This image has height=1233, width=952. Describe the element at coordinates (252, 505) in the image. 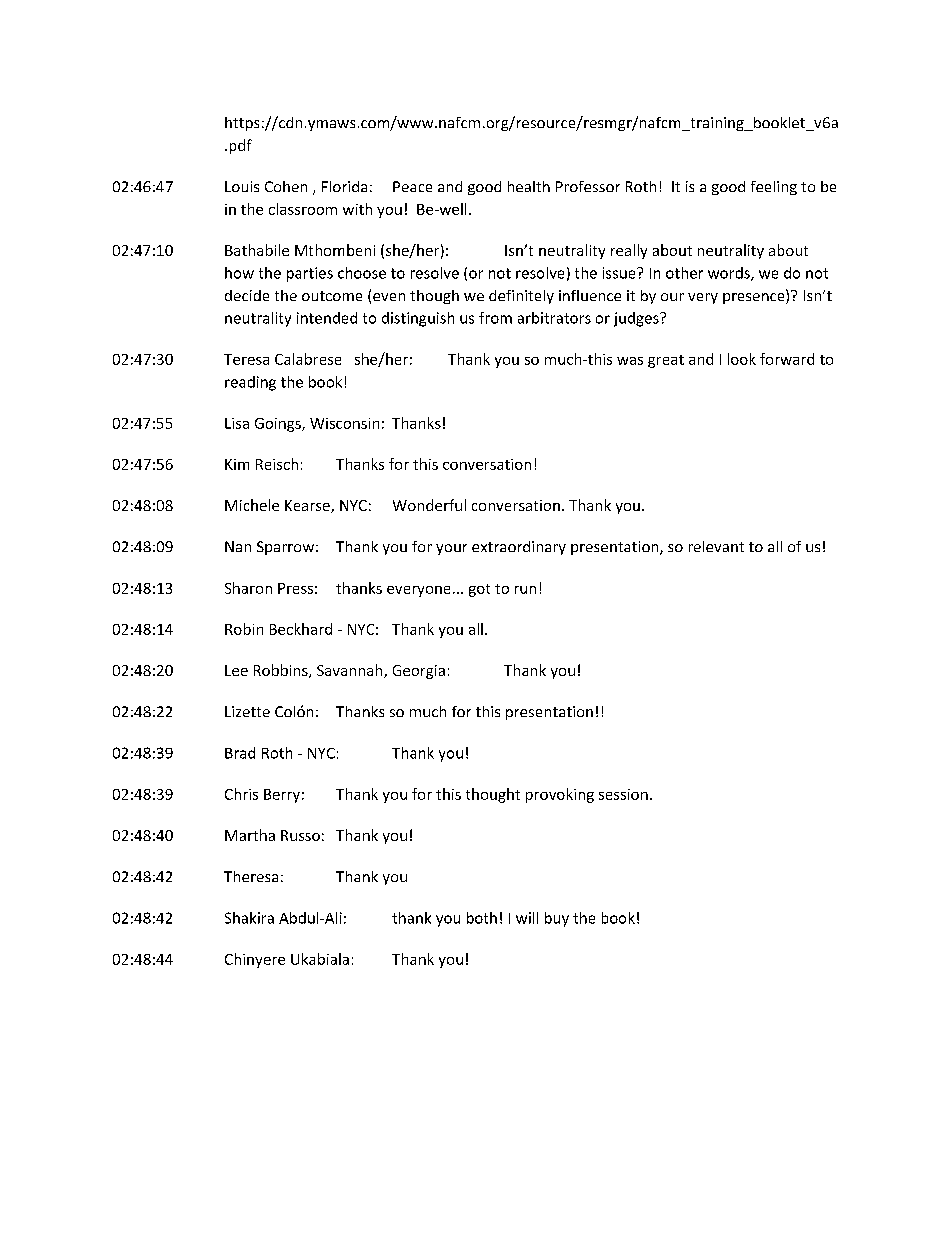

I see `Michele` at that location.
